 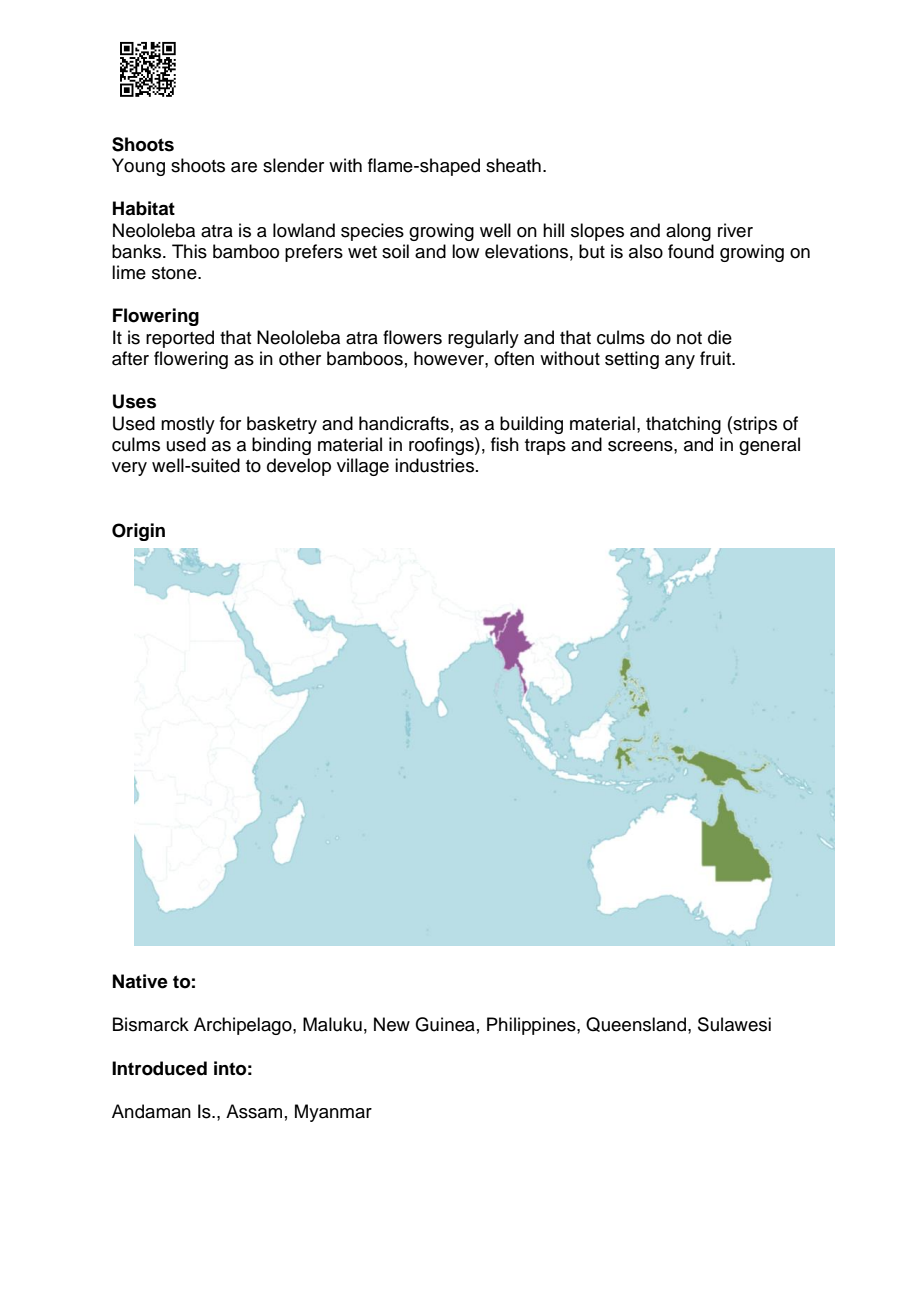 I want to click on sheath, so click(x=513, y=165).
